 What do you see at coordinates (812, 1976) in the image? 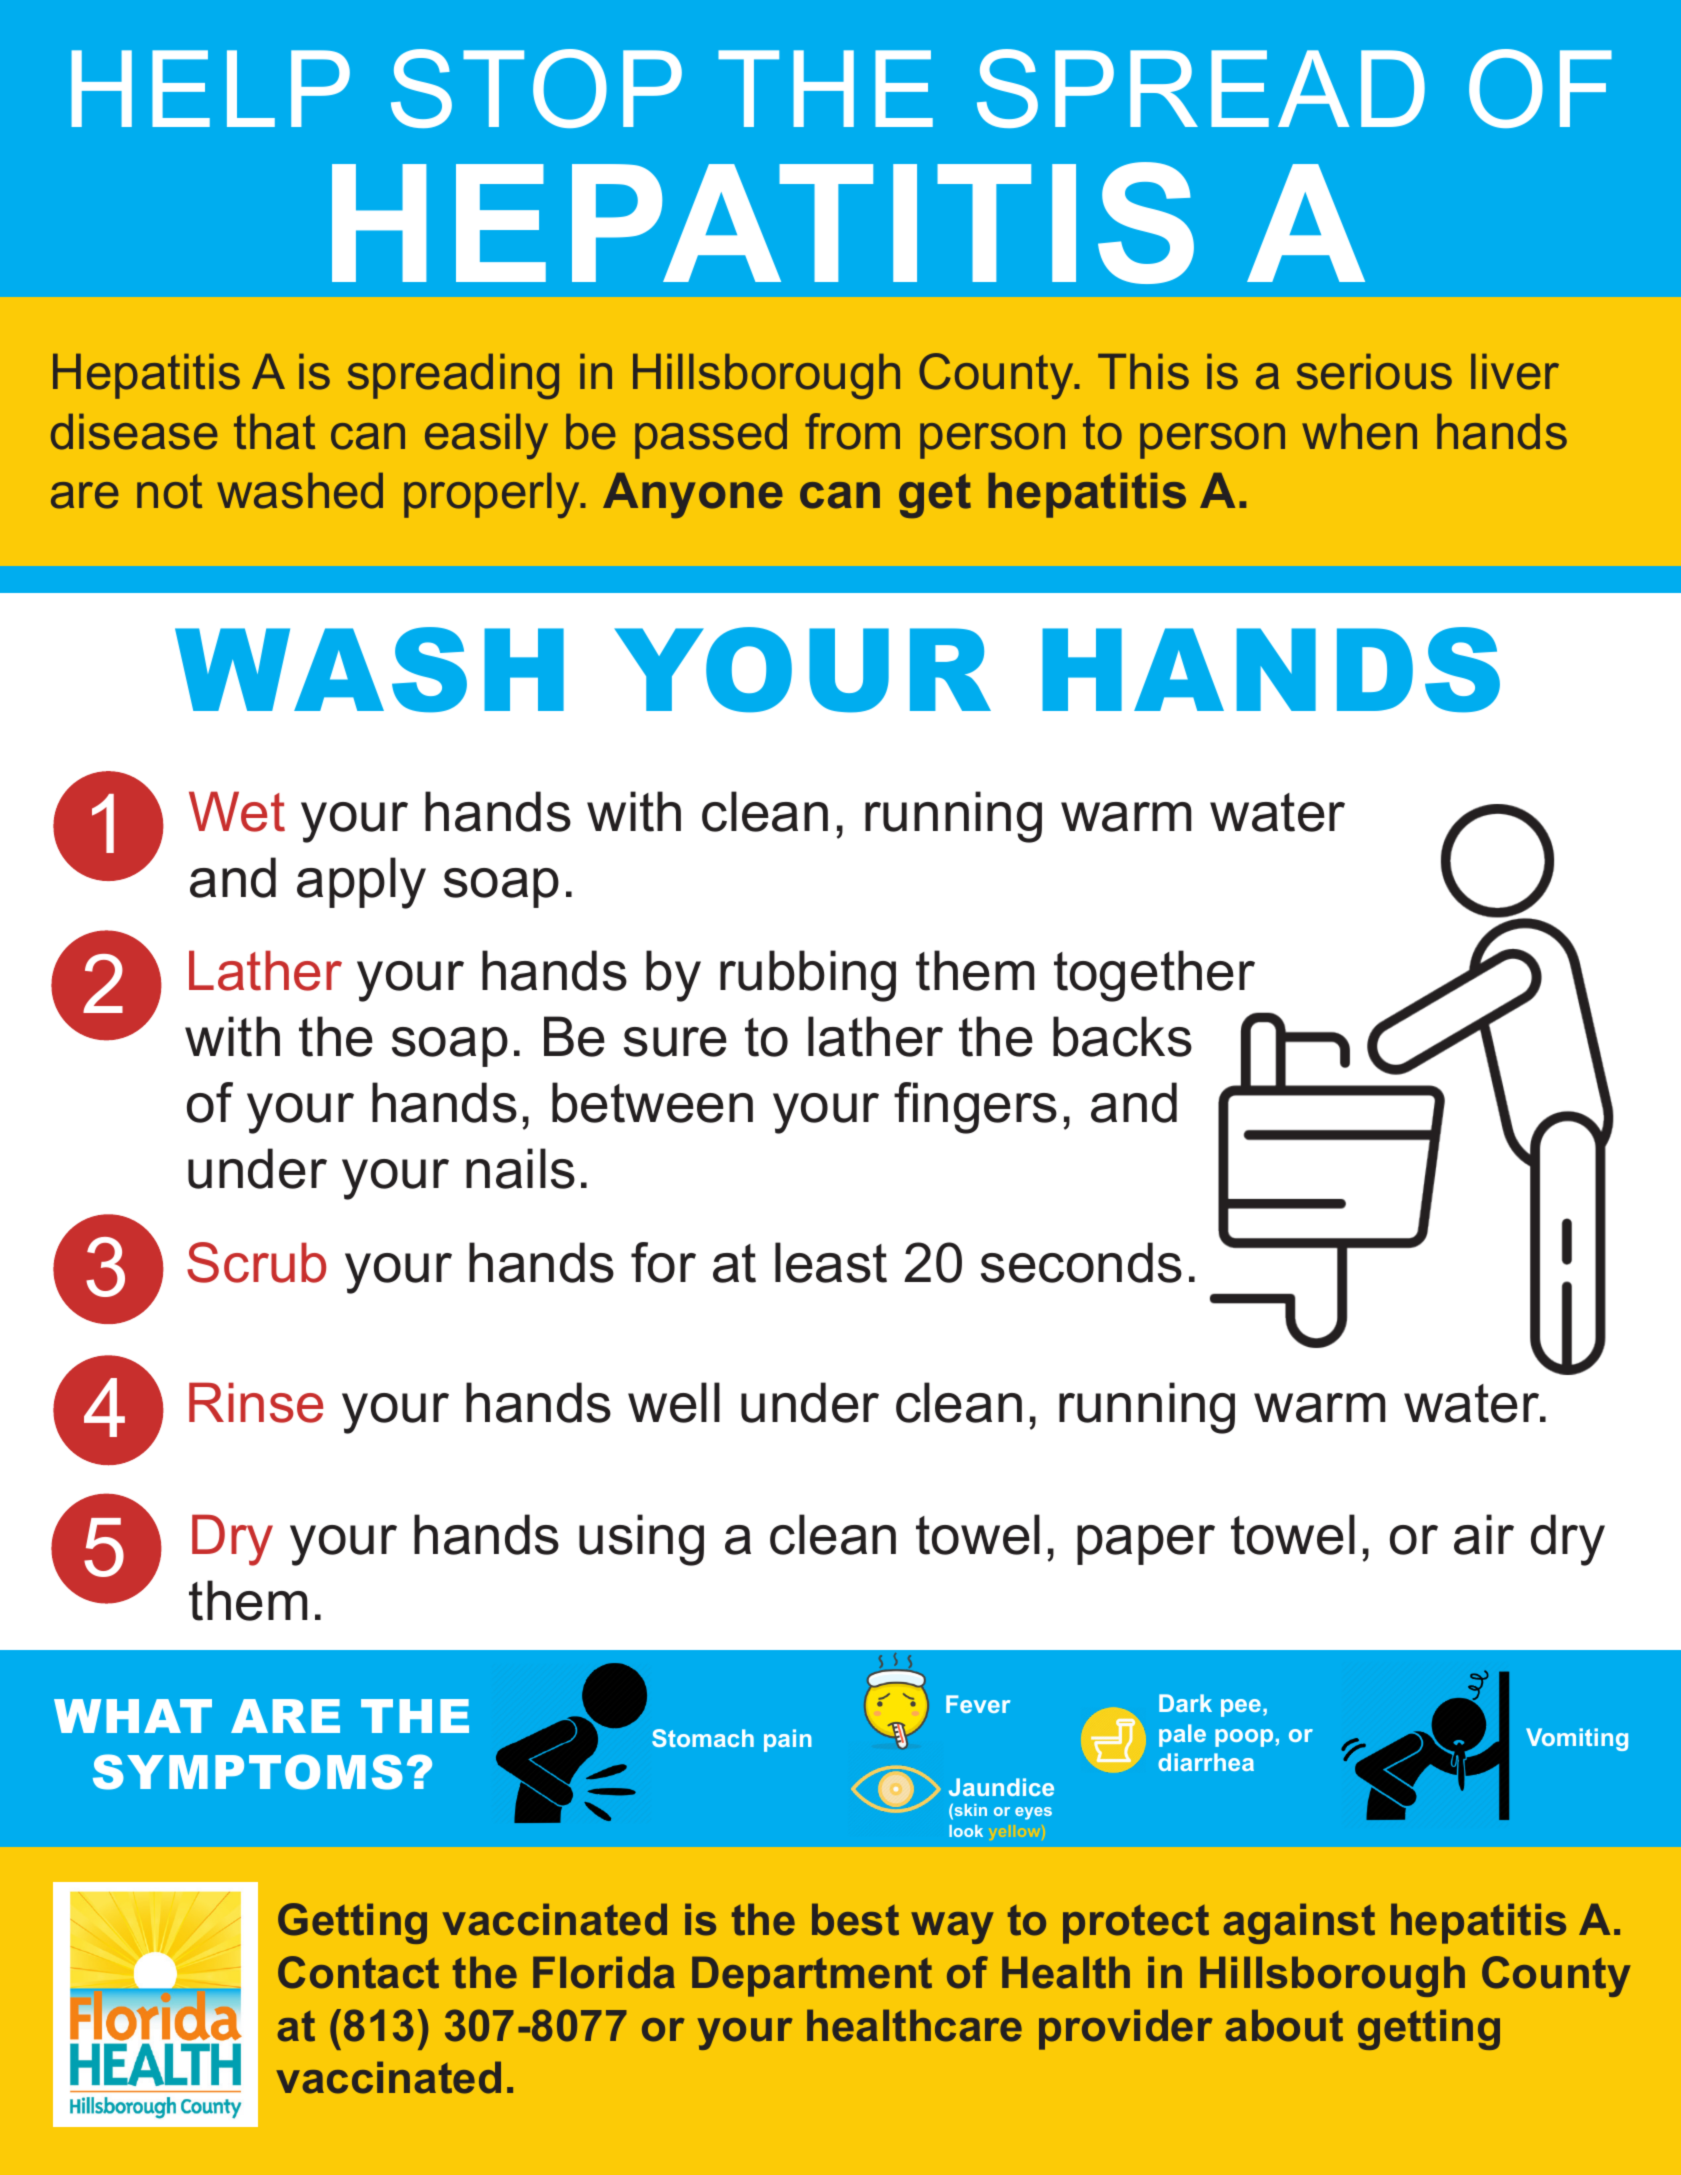
I see `Department` at bounding box center [812, 1976].
